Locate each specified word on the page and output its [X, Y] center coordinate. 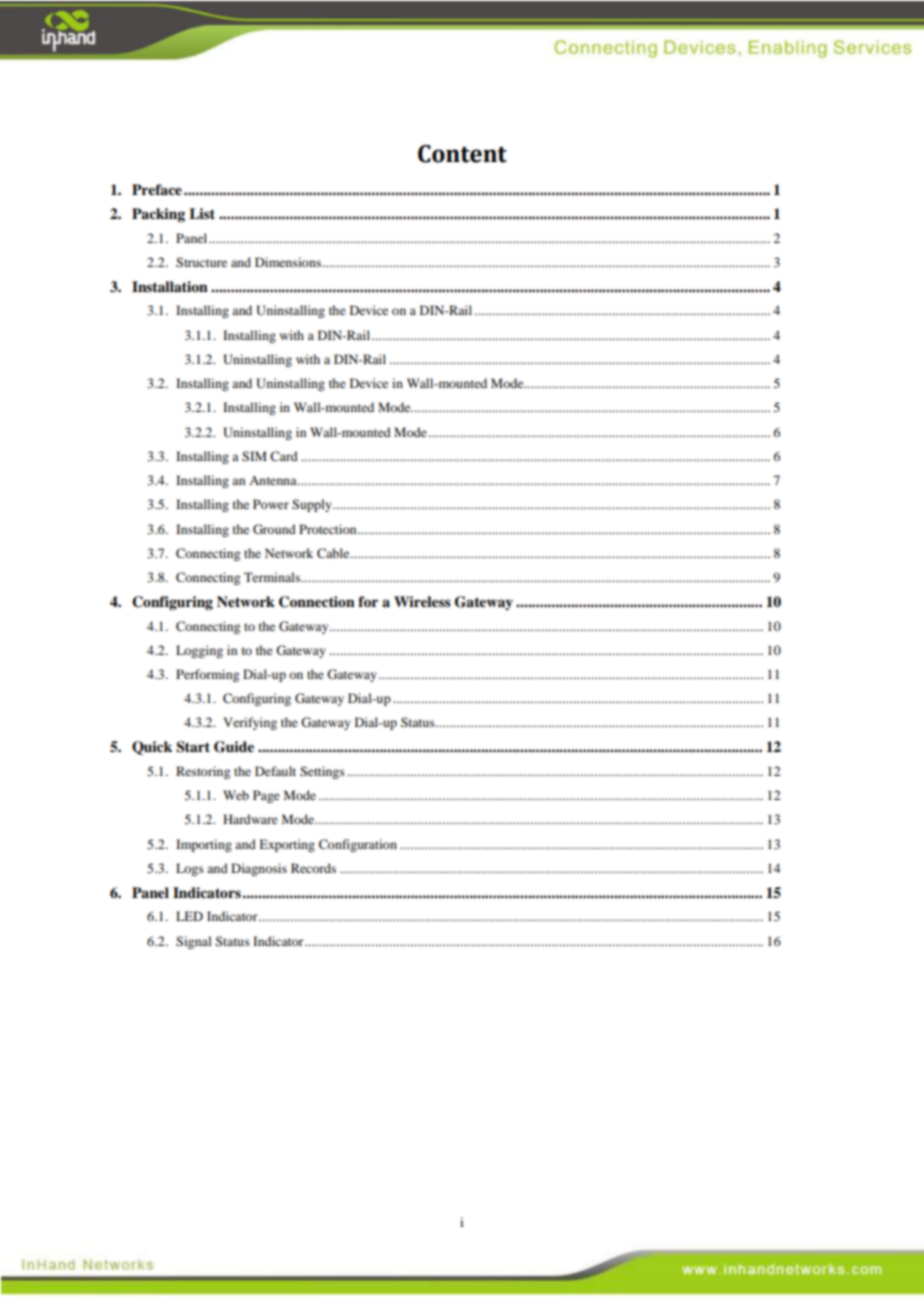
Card [284, 456]
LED [189, 916]
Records [313, 868]
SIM [254, 456]
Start [193, 747]
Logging [199, 651]
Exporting [287, 845]
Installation [170, 286]
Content [462, 154]
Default [275, 771]
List [202, 213]
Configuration [358, 845]
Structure [201, 262]
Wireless [422, 601]
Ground [274, 529]
